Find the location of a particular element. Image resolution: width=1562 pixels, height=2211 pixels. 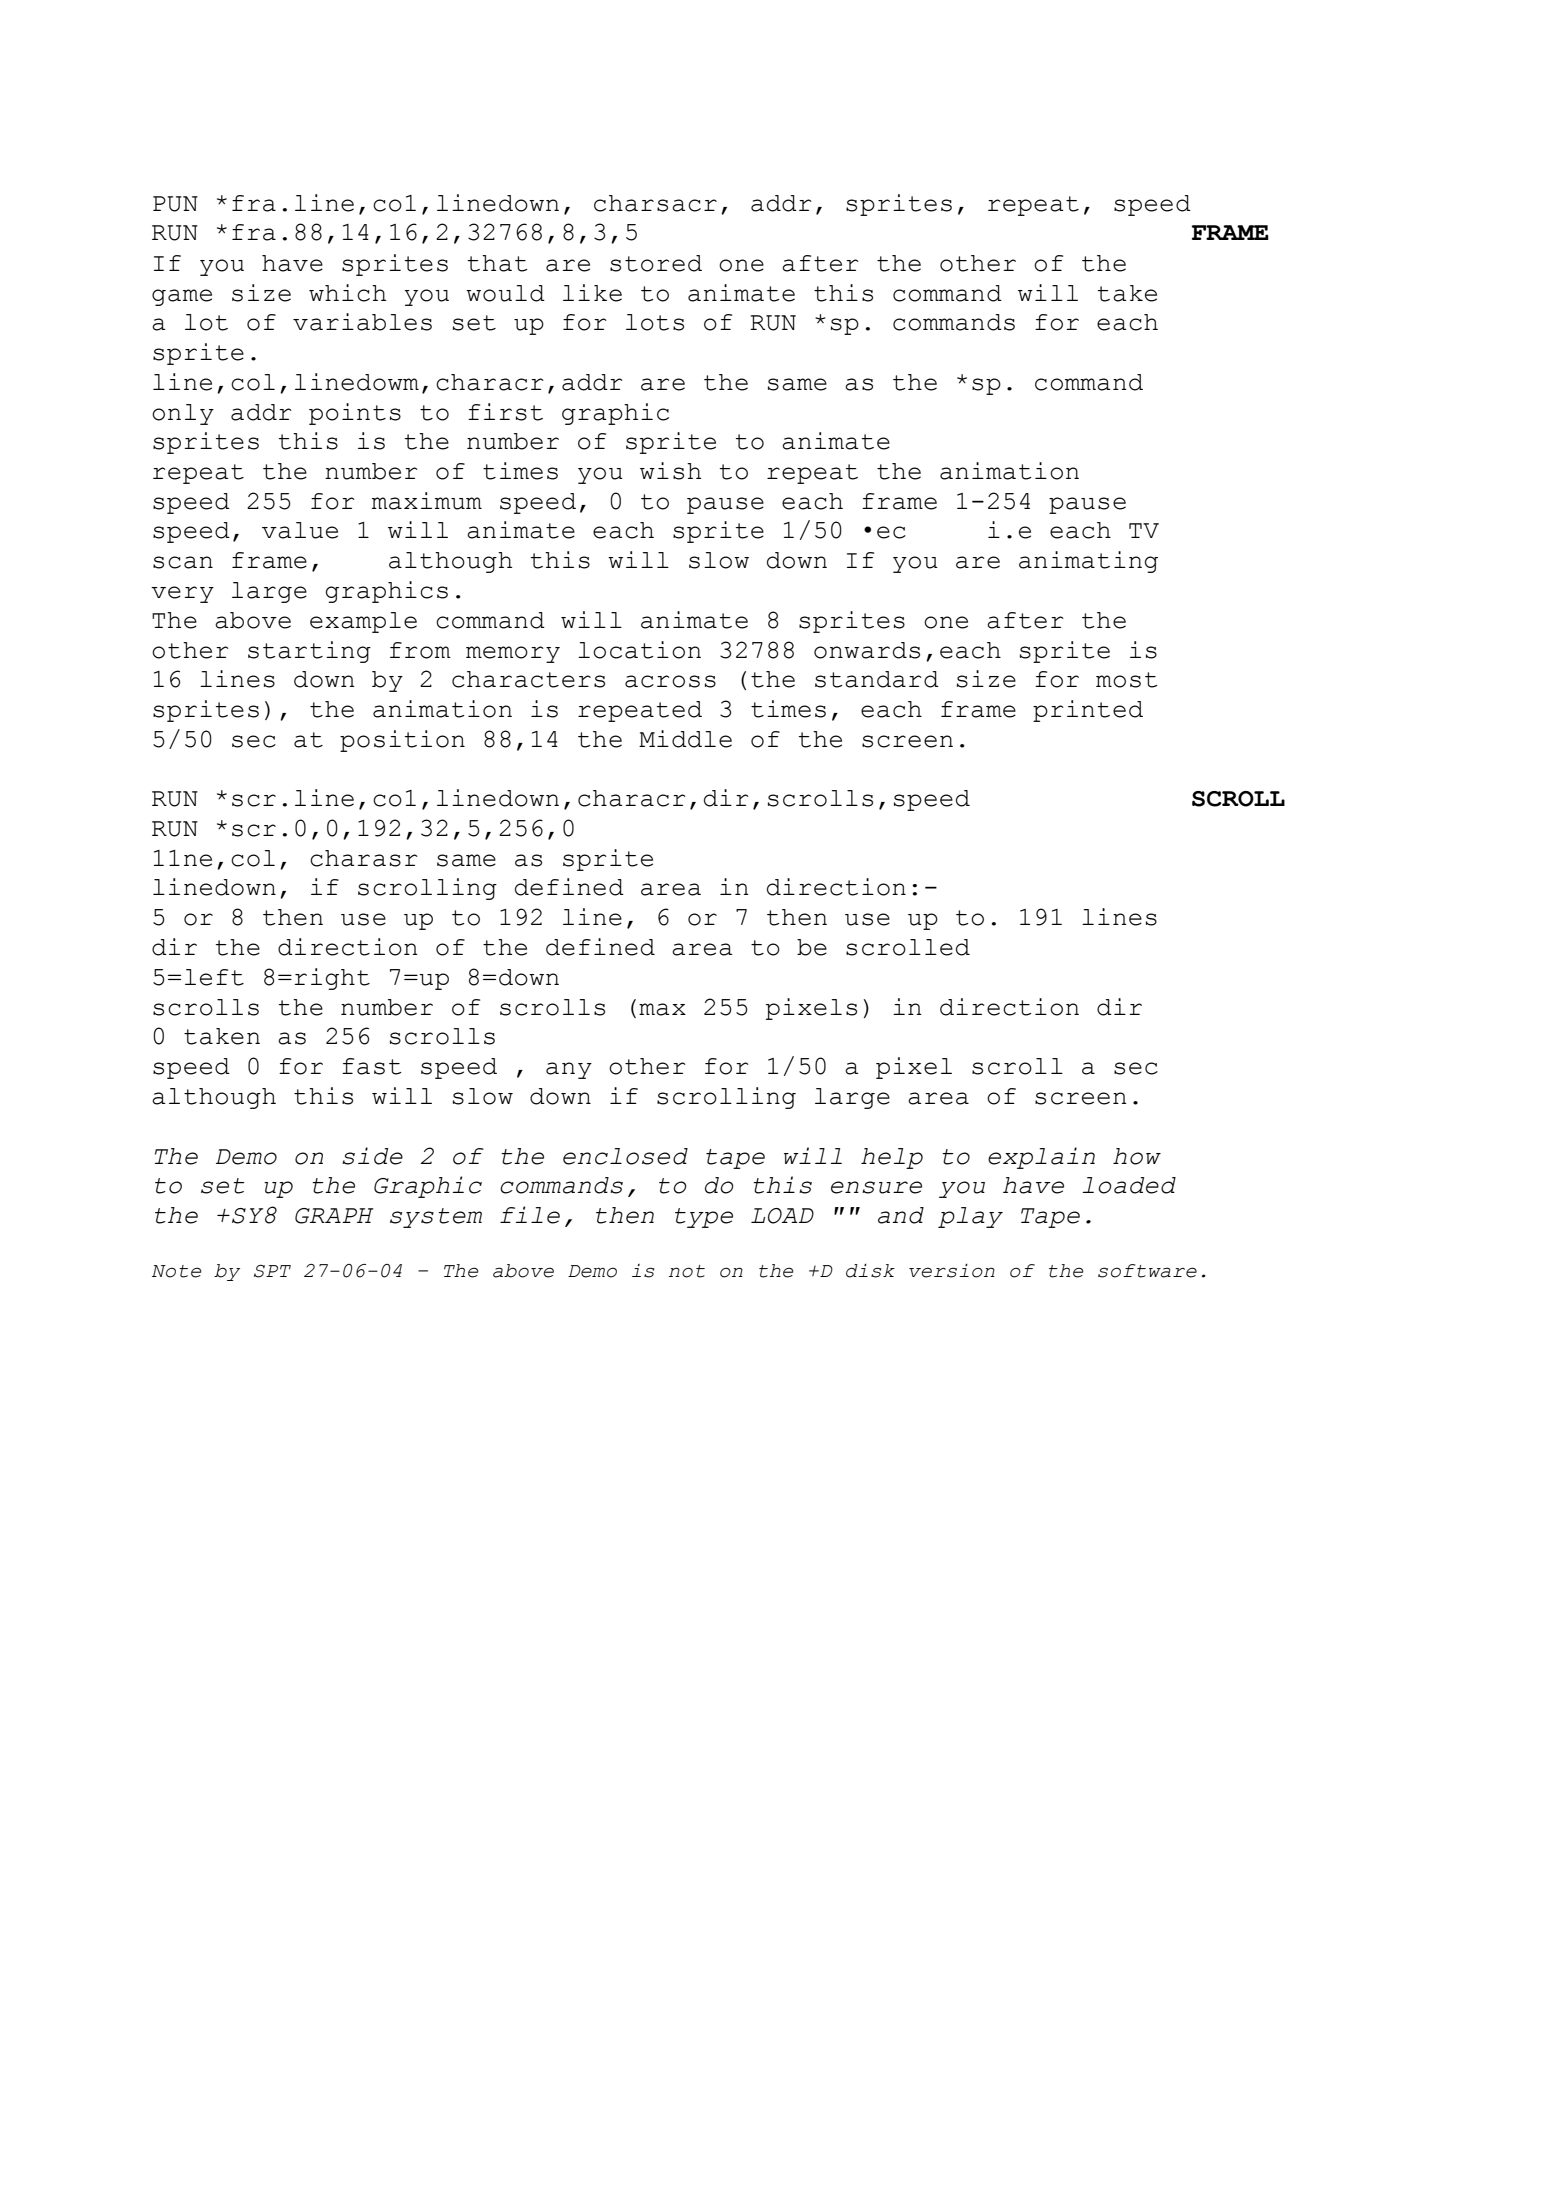

animating is located at coordinates (1088, 562).
